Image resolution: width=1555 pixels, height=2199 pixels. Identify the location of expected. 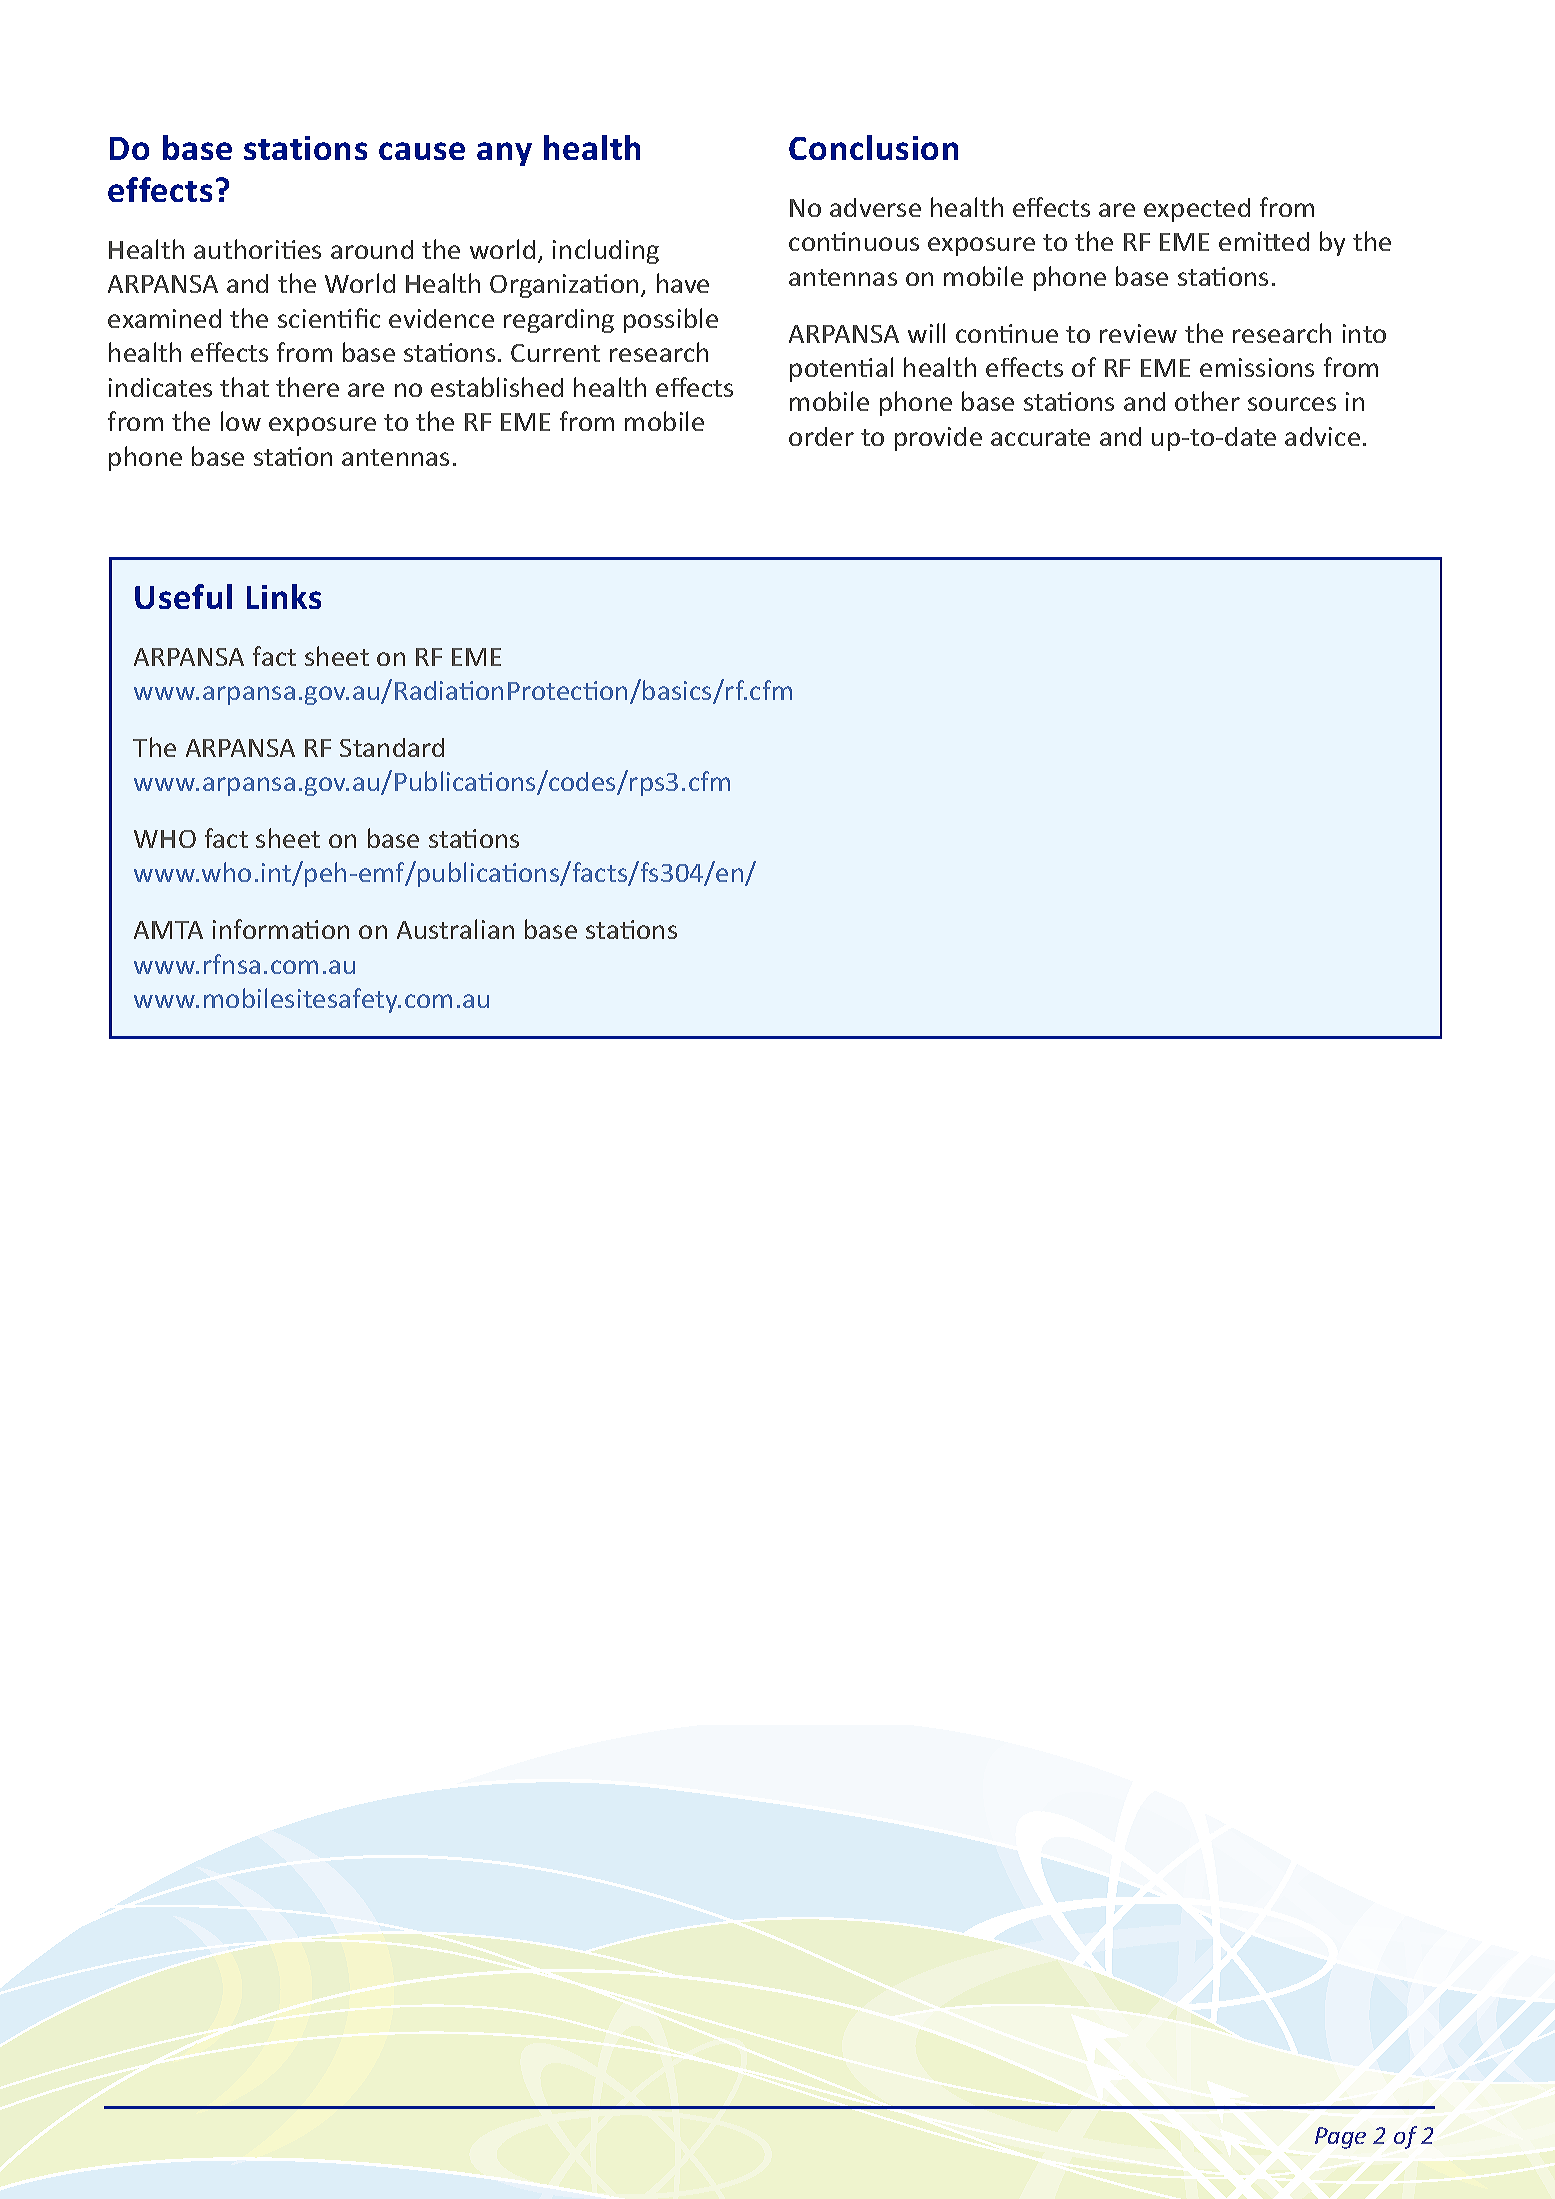
(1197, 210).
